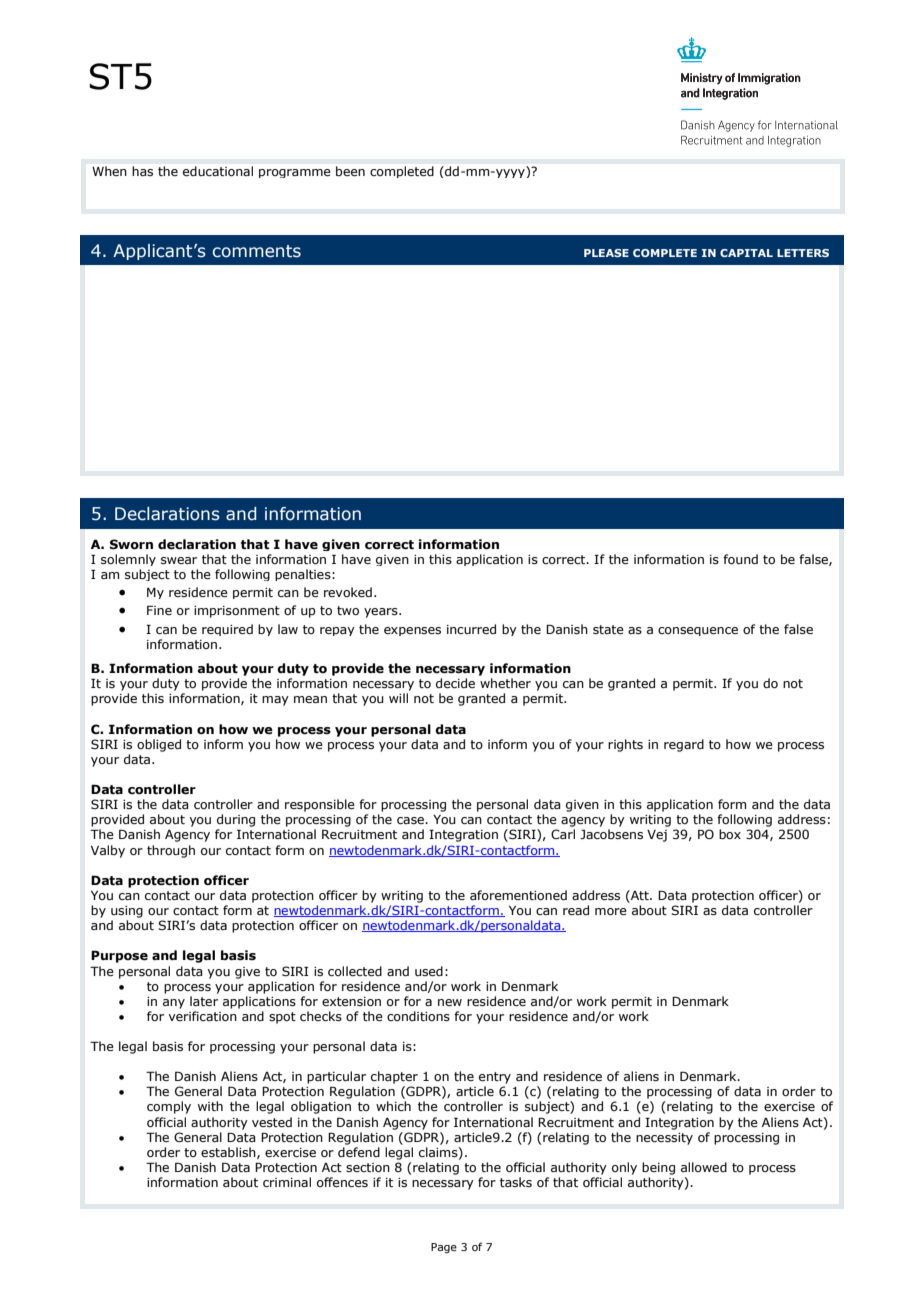  Describe the element at coordinates (704, 1167) in the screenshot. I see `allowed` at that location.
